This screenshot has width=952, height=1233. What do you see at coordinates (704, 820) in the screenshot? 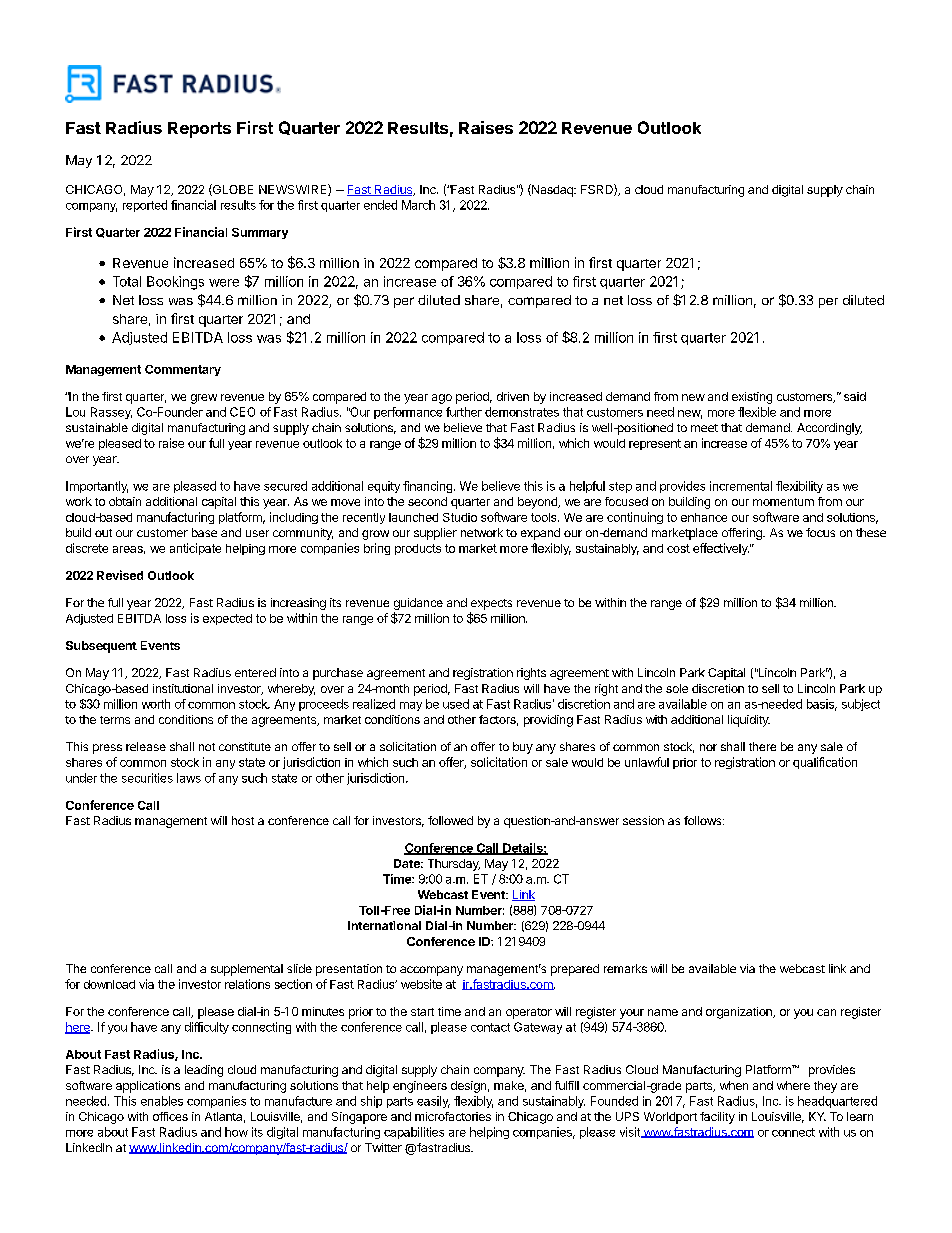
I see `follows` at bounding box center [704, 820].
